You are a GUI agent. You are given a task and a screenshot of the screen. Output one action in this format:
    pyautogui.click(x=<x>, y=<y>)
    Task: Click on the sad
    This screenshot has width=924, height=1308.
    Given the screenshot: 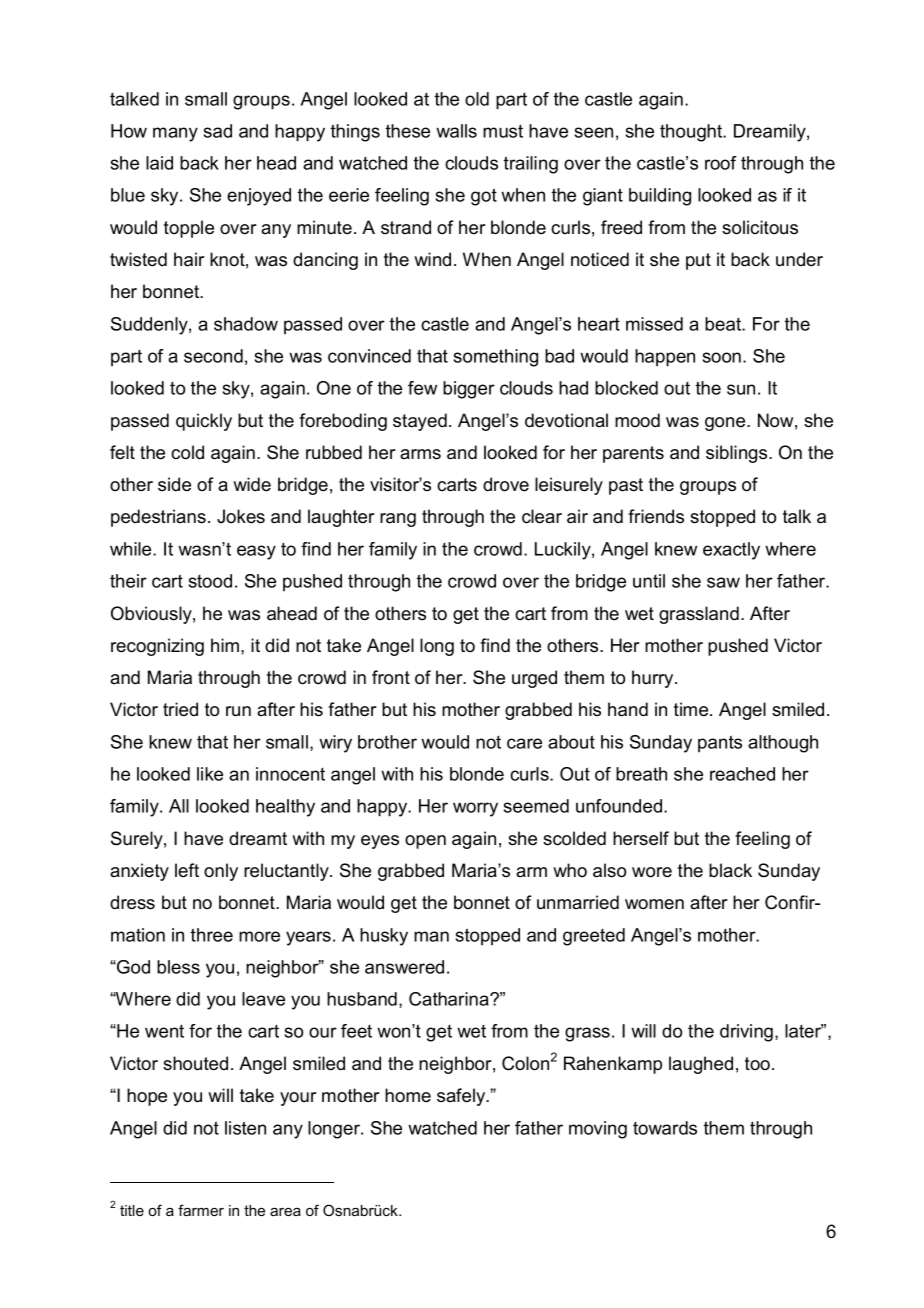 What is the action you would take?
    pyautogui.click(x=218, y=131)
